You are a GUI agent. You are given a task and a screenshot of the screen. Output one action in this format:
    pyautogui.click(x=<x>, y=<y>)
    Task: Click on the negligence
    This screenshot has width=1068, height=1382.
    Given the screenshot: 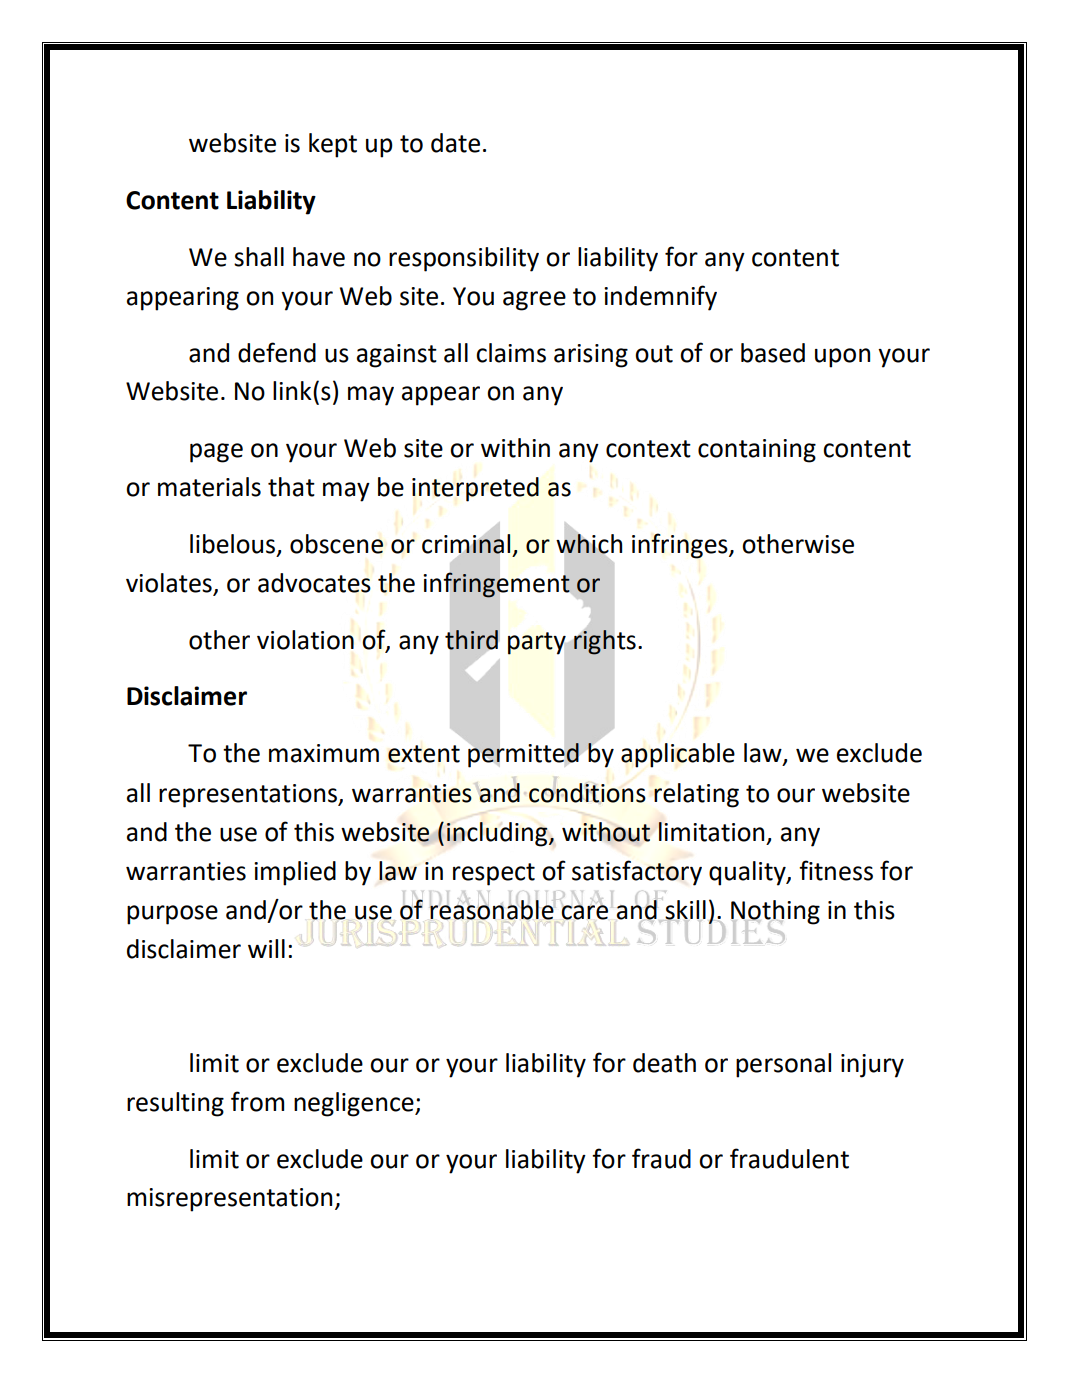 What is the action you would take?
    pyautogui.click(x=355, y=1104)
